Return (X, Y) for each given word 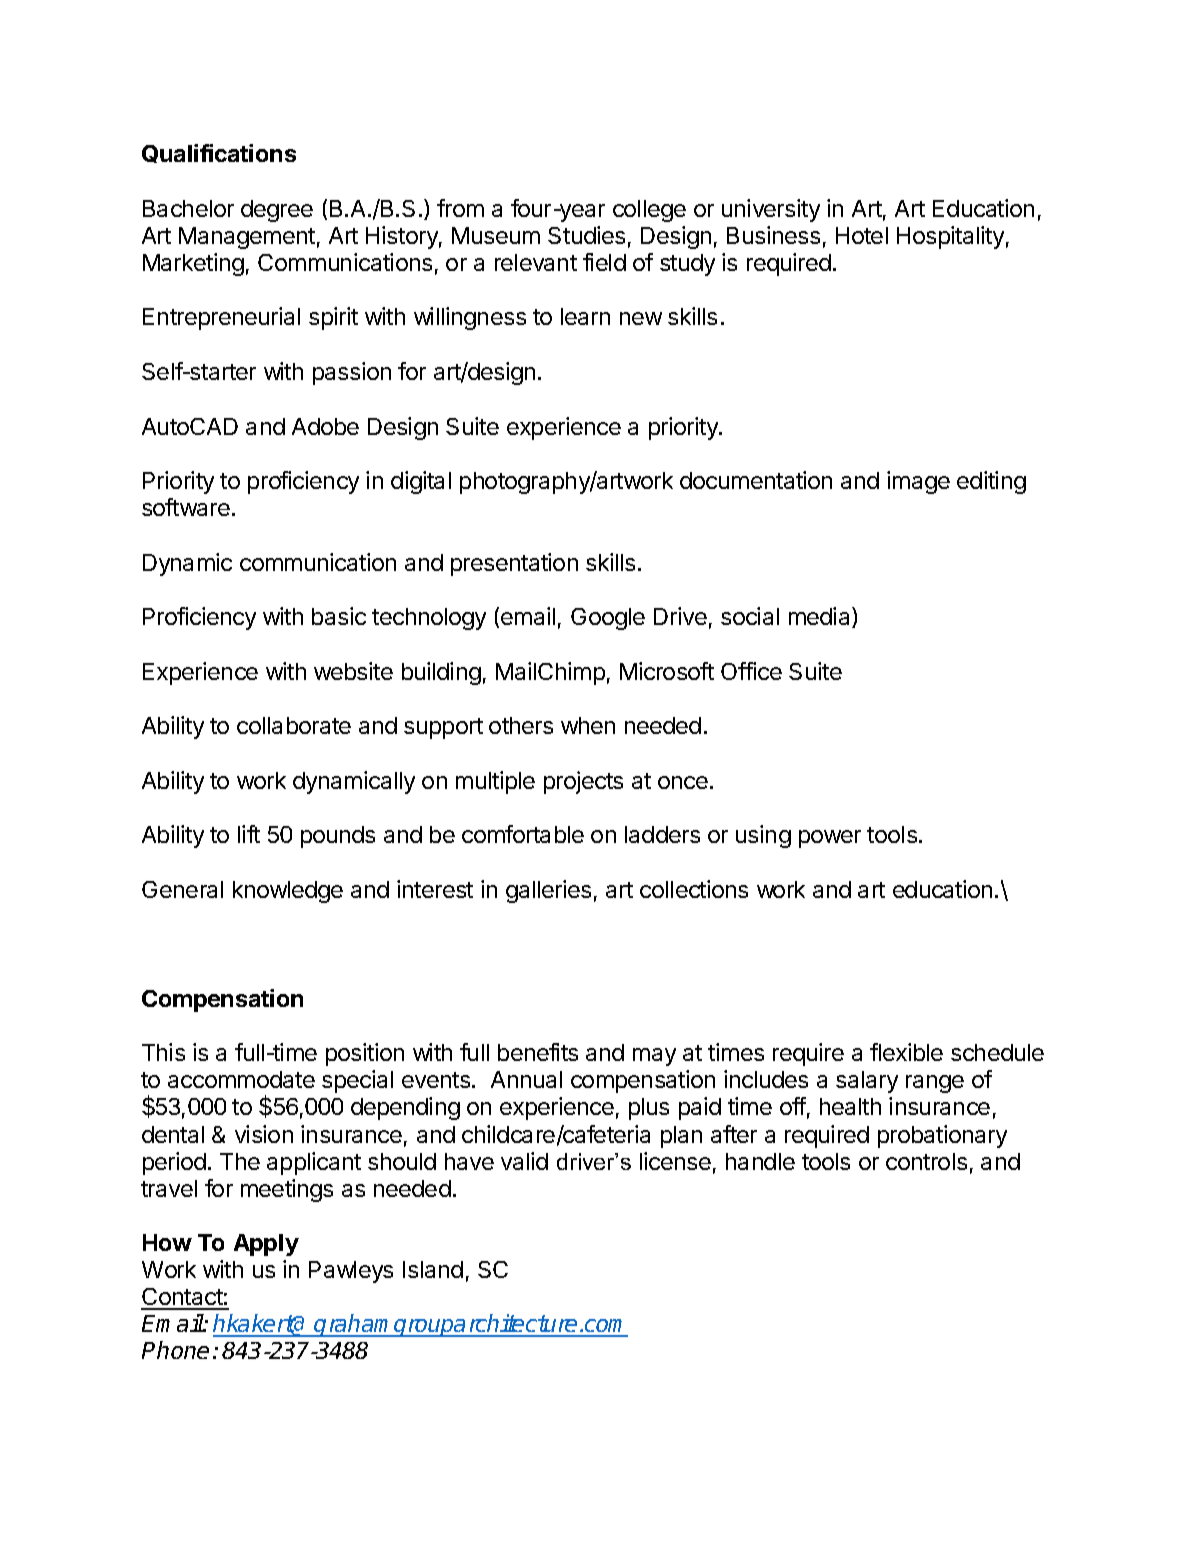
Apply (266, 1245)
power (830, 839)
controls (926, 1161)
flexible (906, 1052)
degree (277, 211)
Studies (586, 235)
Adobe (325, 426)
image (918, 482)
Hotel (862, 235)
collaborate (294, 725)
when (588, 725)
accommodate (241, 1079)
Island (433, 1269)
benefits (538, 1052)
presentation (514, 564)
